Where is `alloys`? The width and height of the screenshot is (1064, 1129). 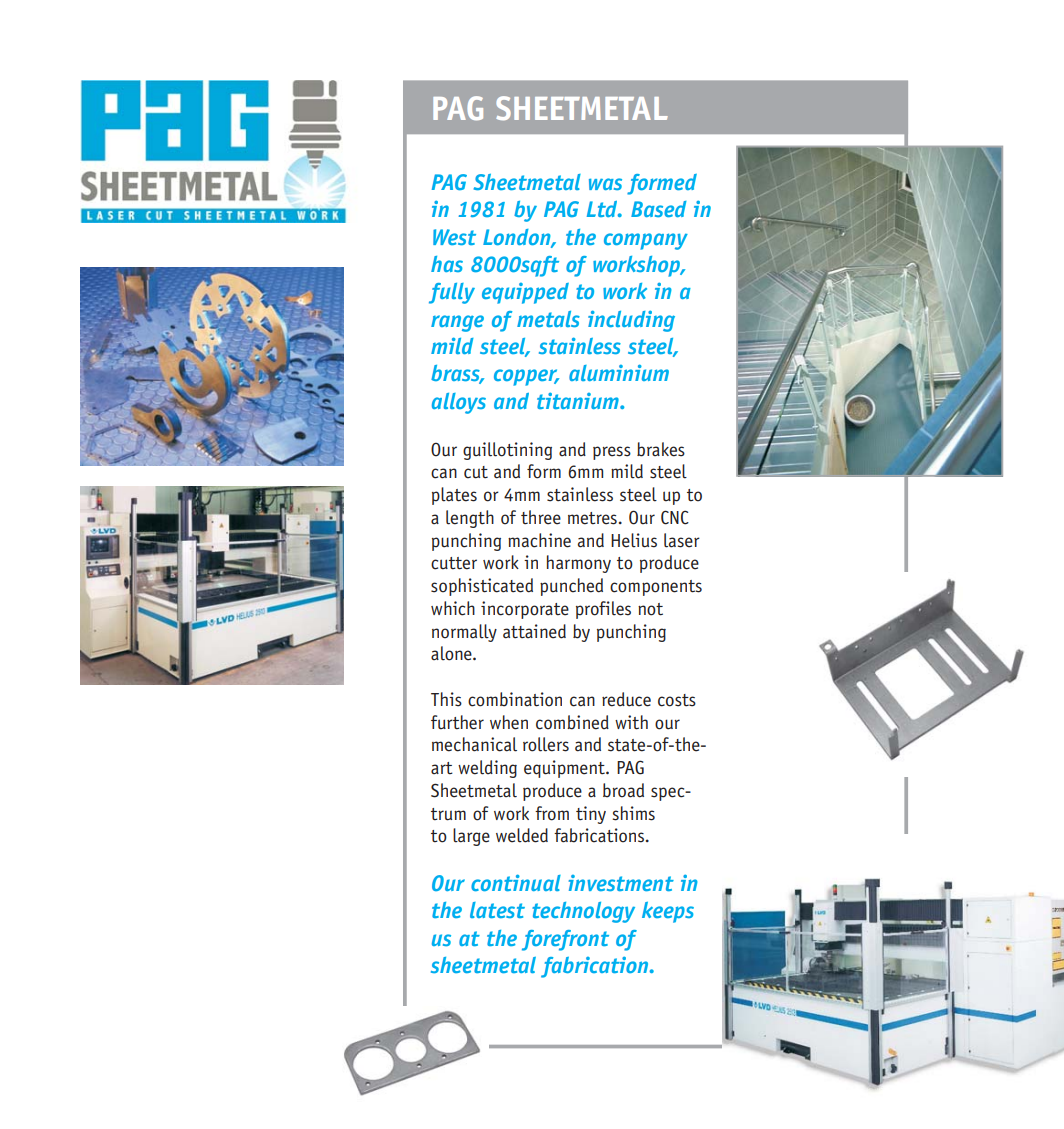 alloys is located at coordinates (459, 403).
